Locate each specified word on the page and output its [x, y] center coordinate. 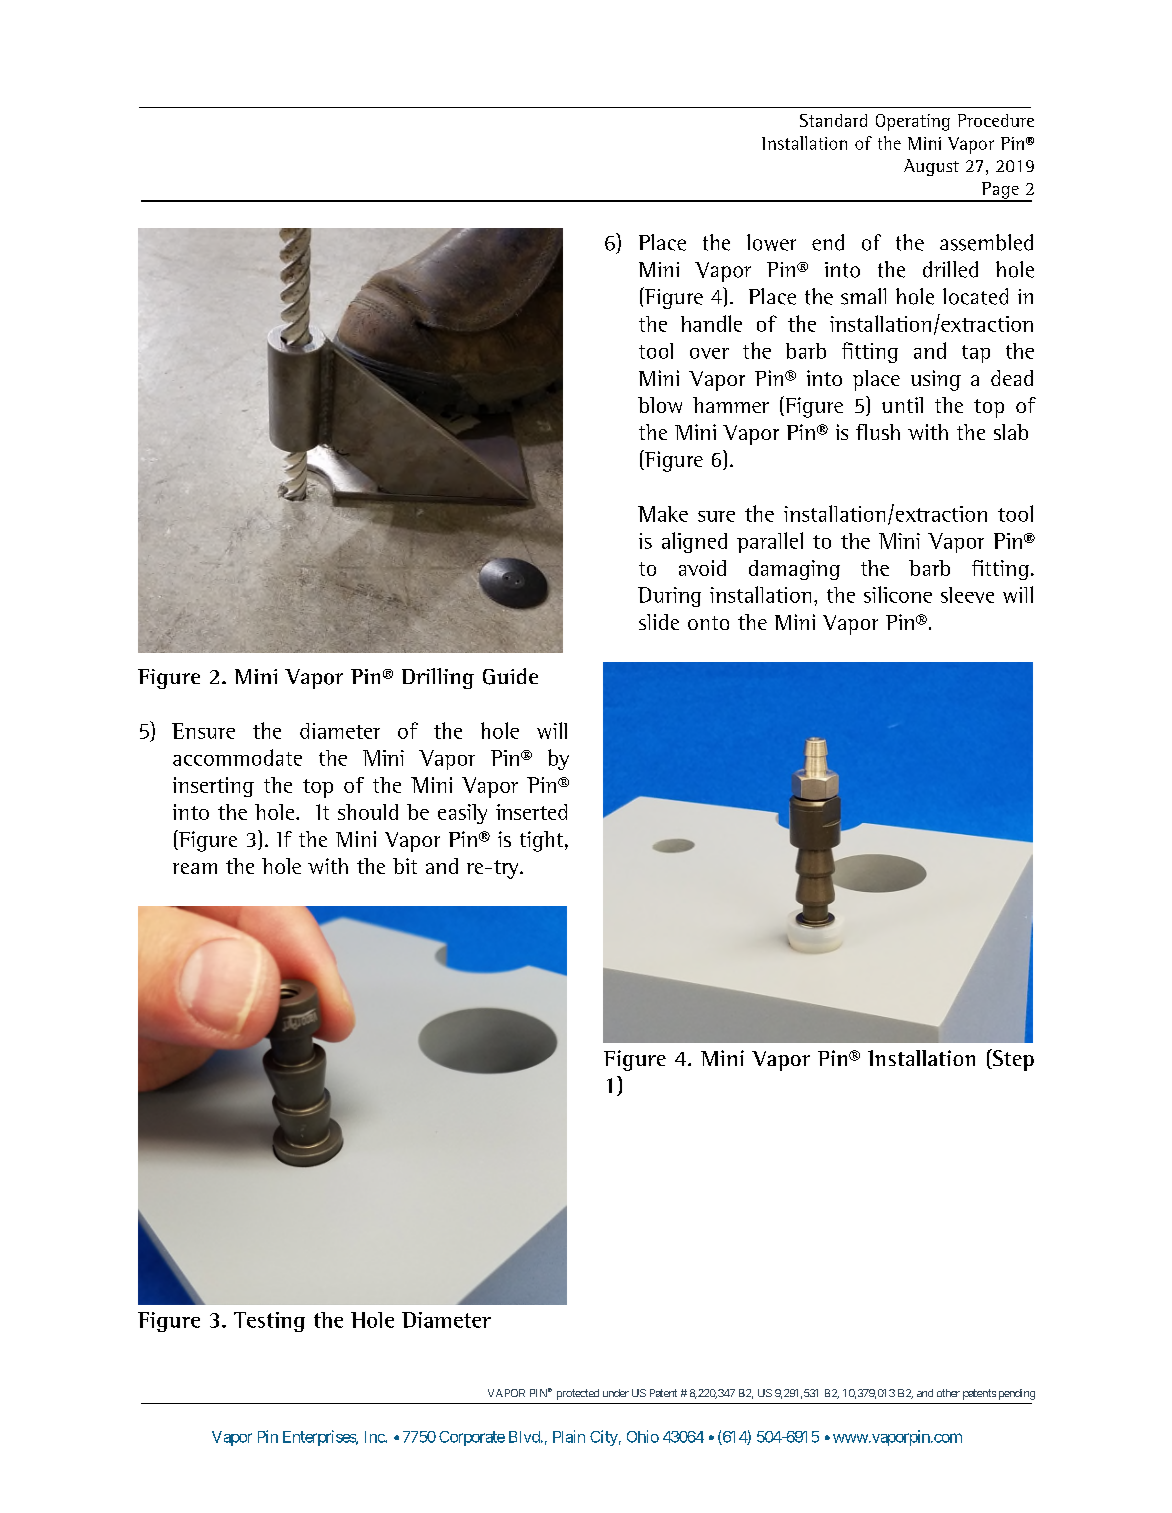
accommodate [237, 757]
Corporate [472, 1438]
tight [541, 841]
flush [878, 432]
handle [711, 323]
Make [663, 514]
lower [771, 242]
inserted [531, 812]
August [931, 167]
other [948, 1393]
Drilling [438, 678]
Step [1012, 1060]
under [616, 1393]
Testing [269, 1322]
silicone [898, 594]
